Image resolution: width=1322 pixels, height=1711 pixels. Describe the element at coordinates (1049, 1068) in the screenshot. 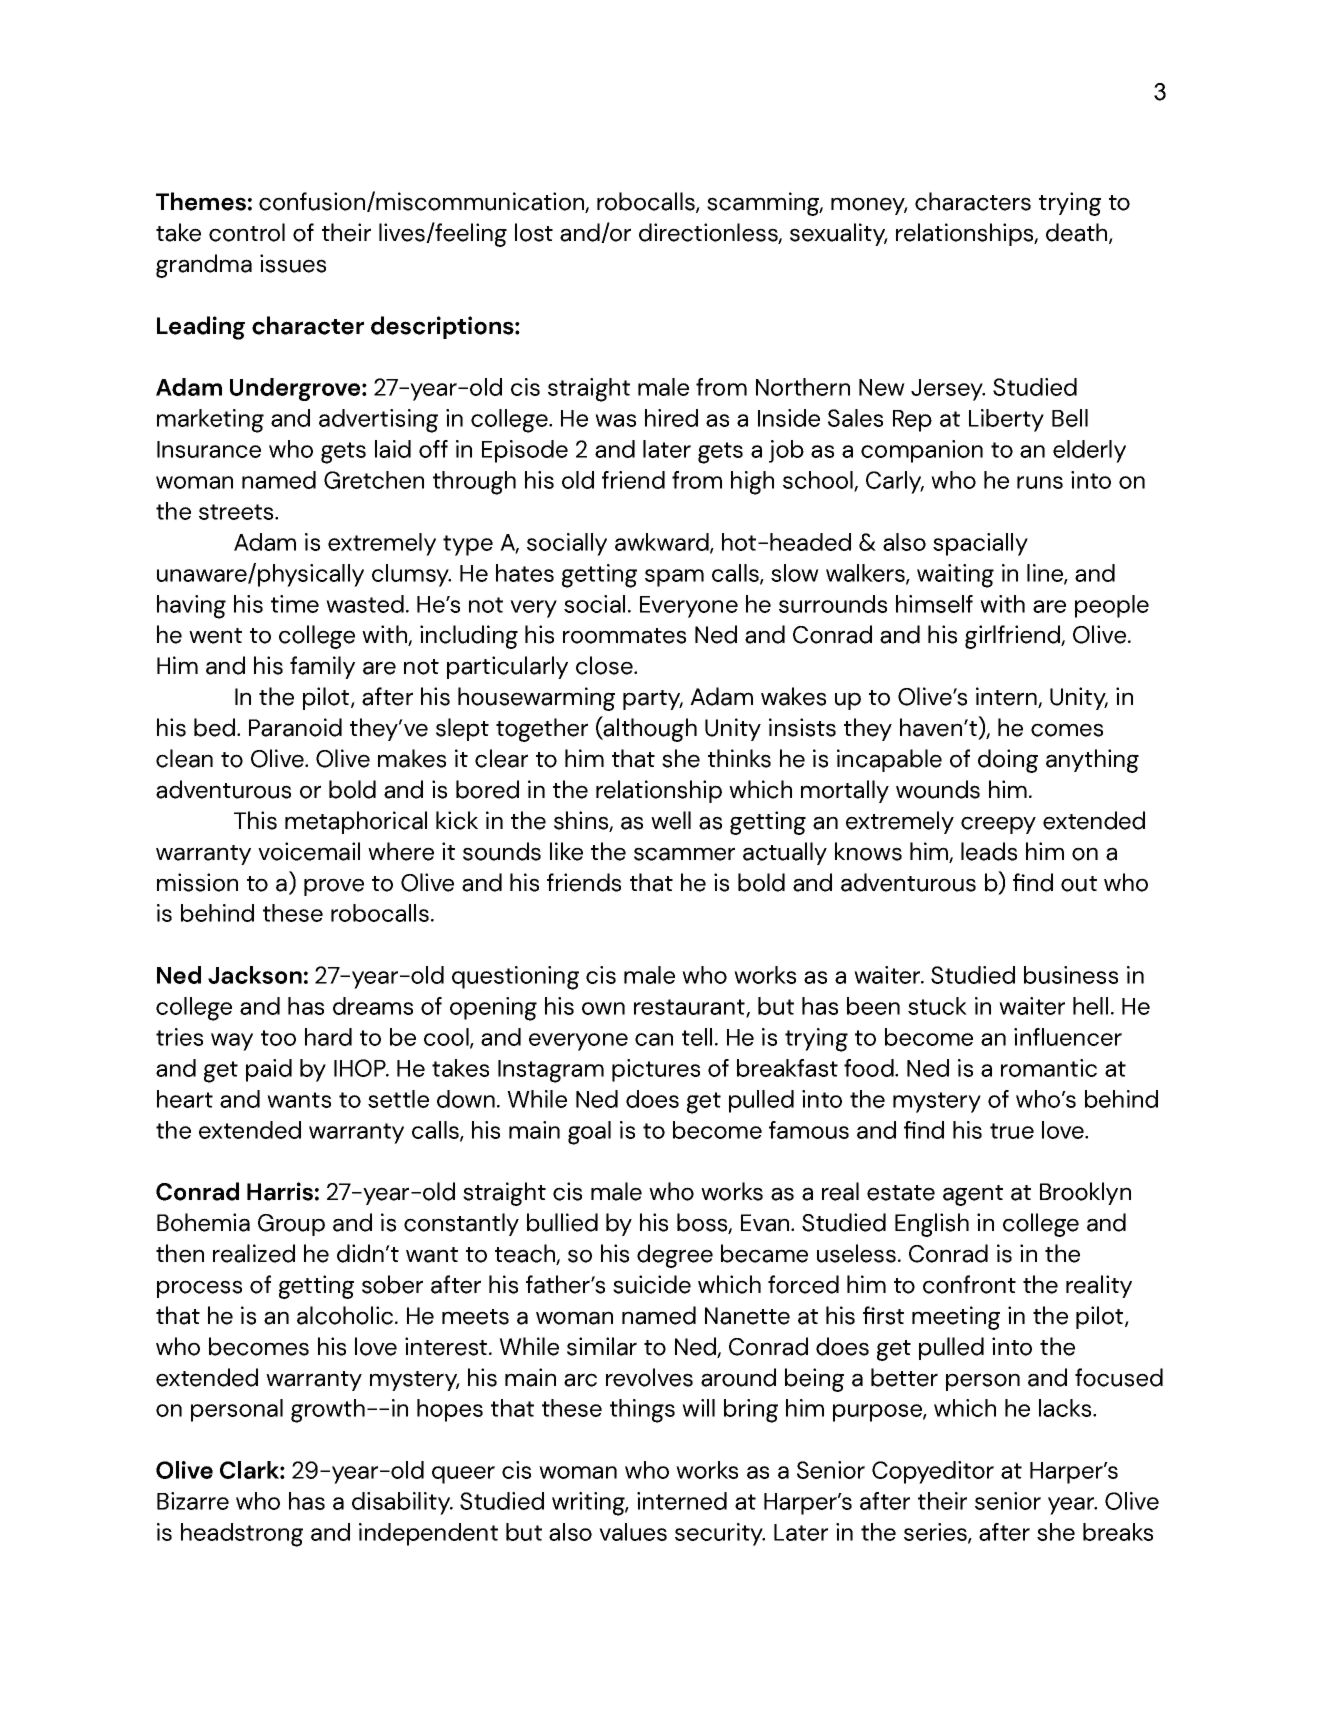

I see `romantic` at that location.
